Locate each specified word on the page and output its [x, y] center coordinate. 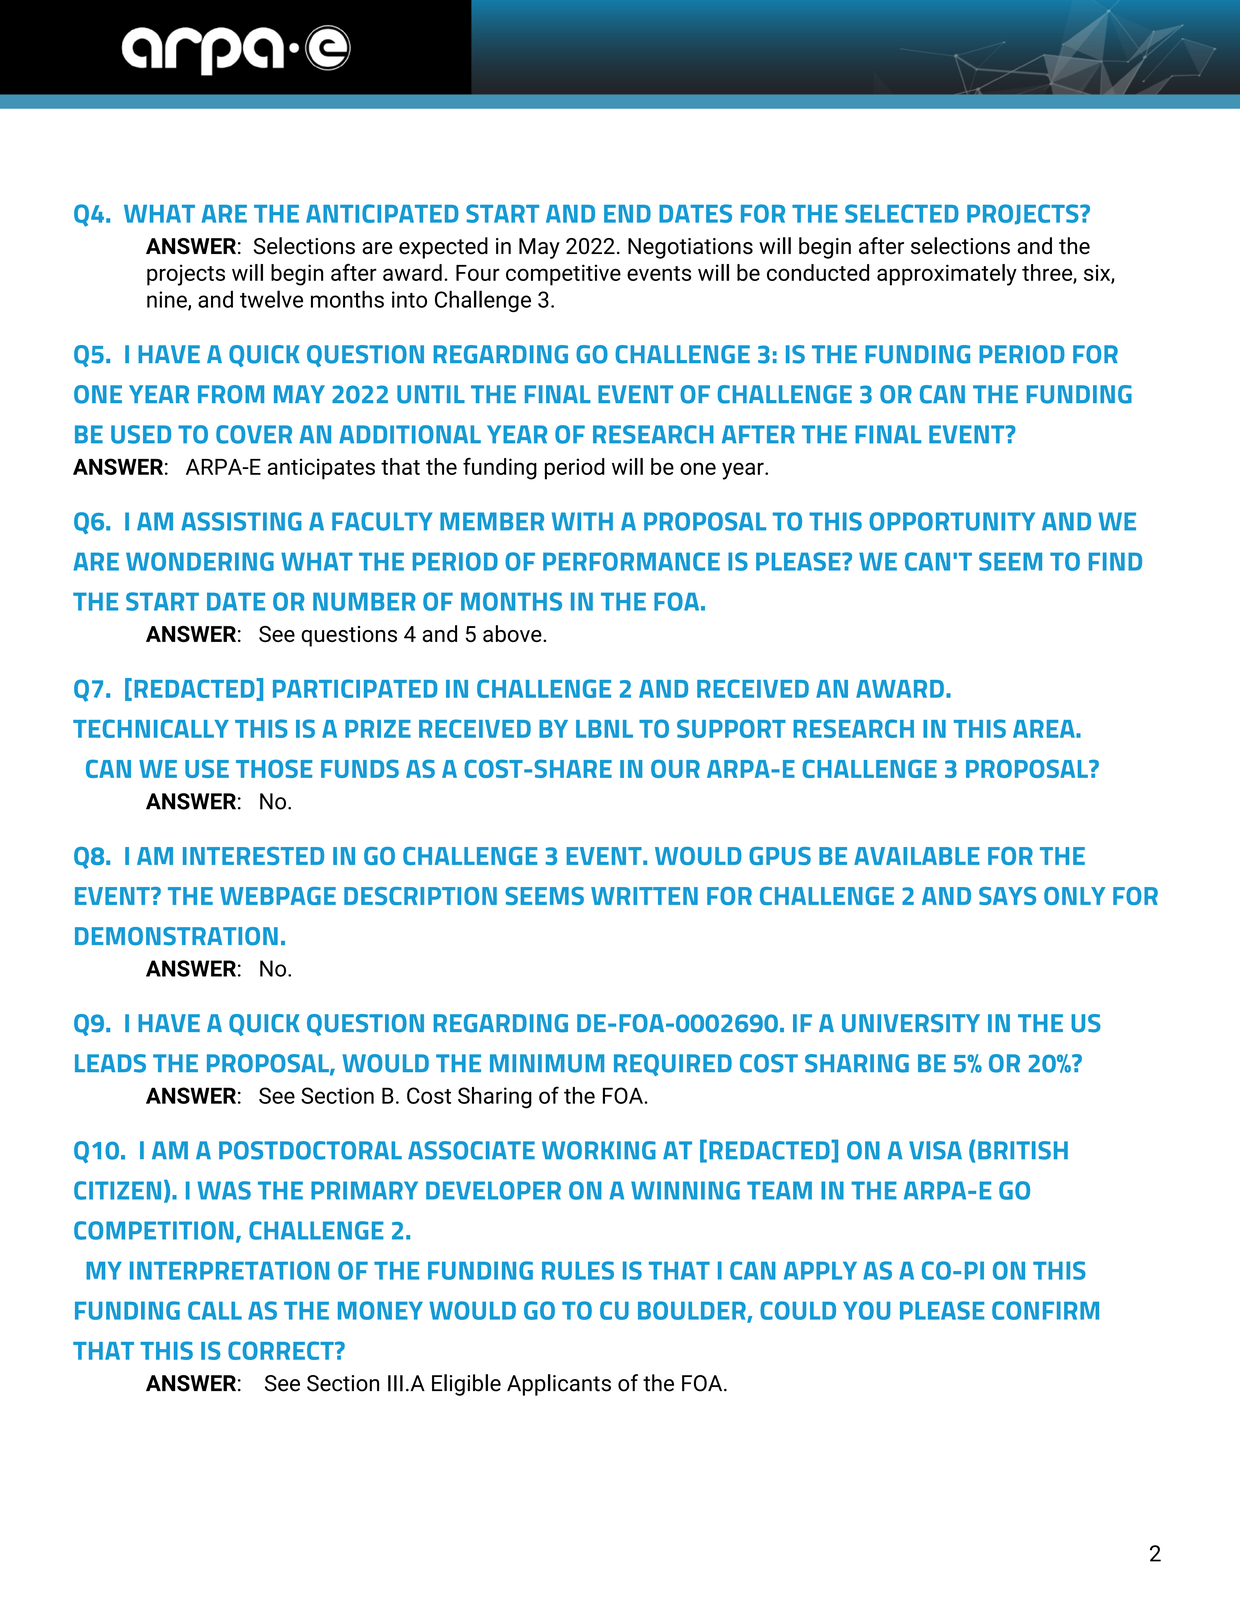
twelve [271, 299]
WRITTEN [644, 896]
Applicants [559, 1385]
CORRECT [282, 1350]
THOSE [274, 768]
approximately [947, 275]
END [627, 214]
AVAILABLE [917, 856]
